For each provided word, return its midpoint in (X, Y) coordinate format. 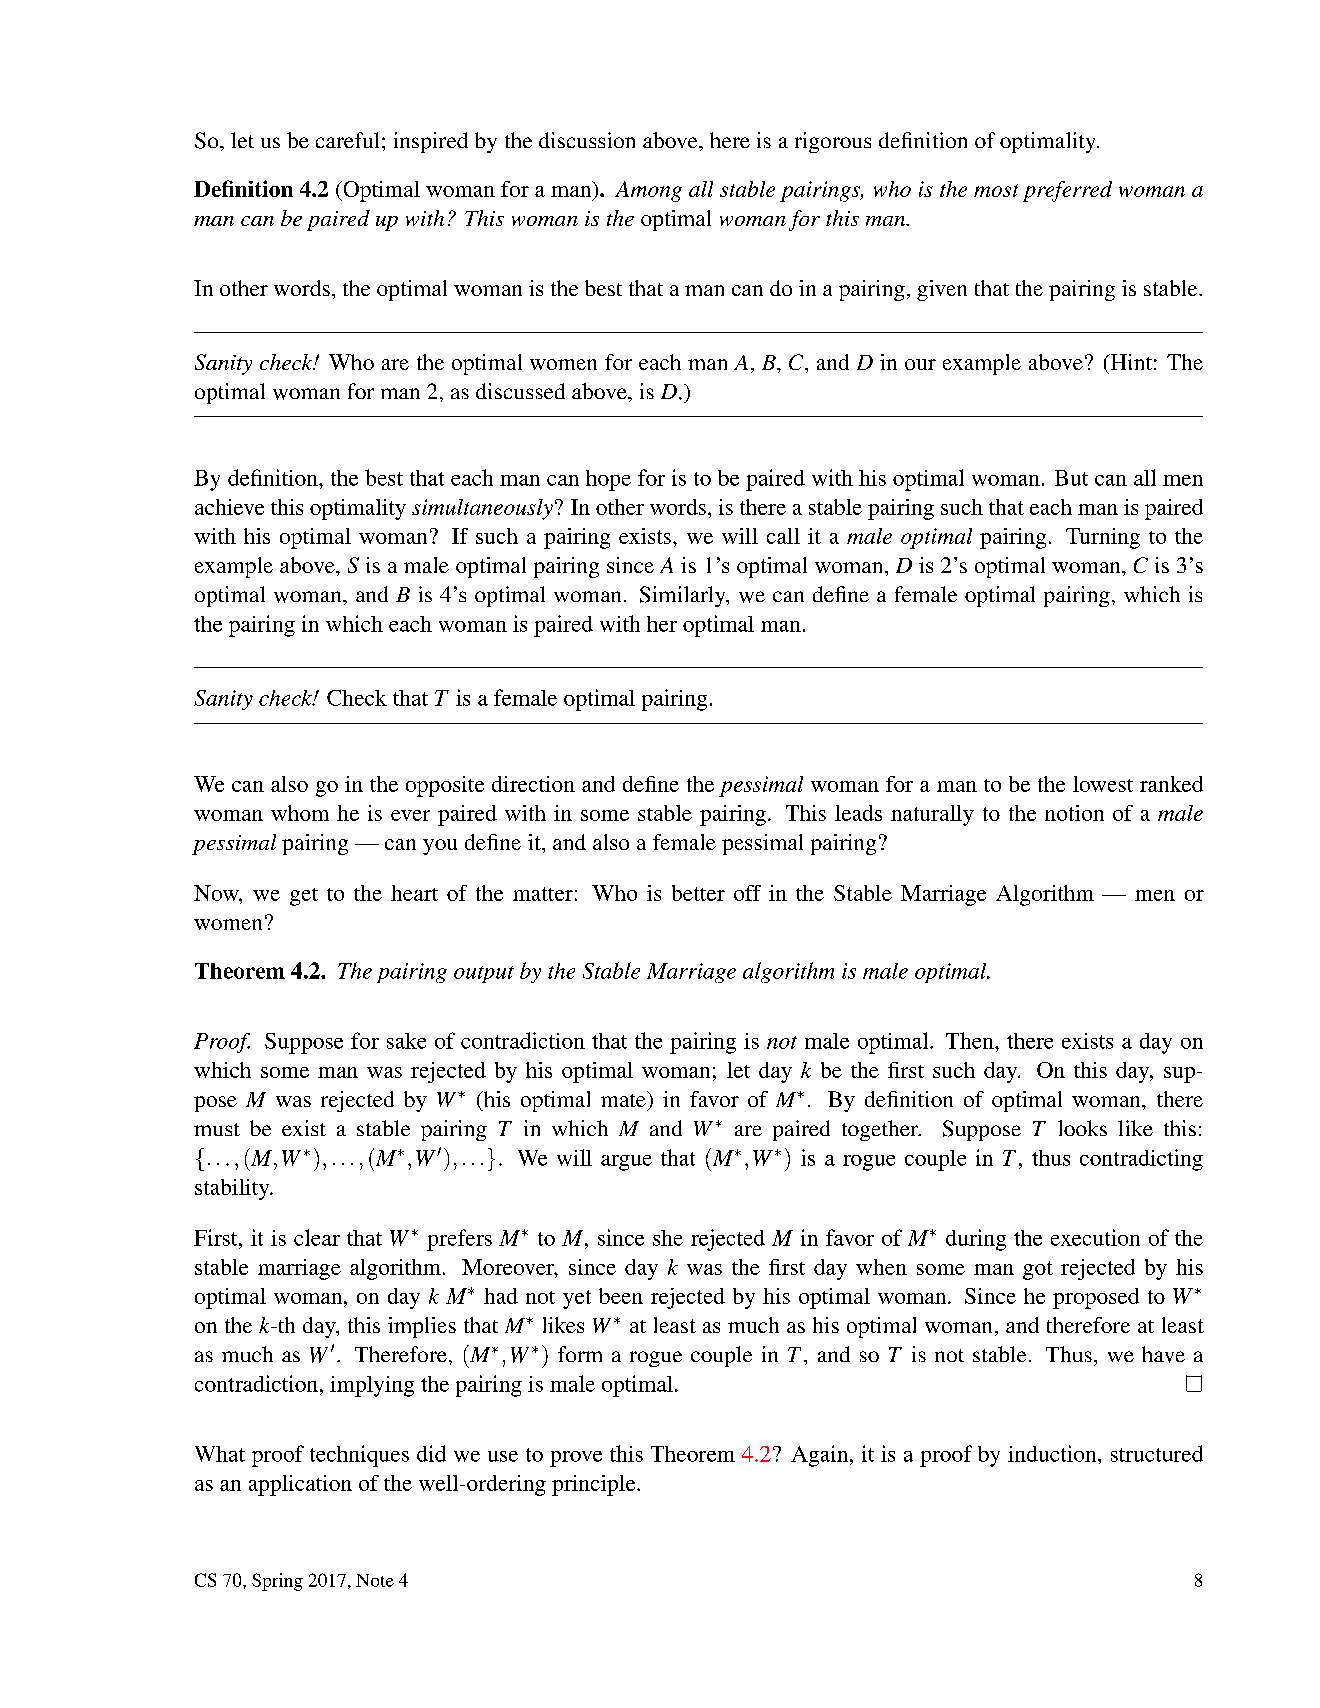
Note (375, 1580)
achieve (229, 507)
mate (624, 1099)
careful (347, 140)
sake (406, 1041)
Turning (1103, 538)
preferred (1067, 191)
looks (1082, 1128)
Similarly (684, 596)
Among (648, 191)
